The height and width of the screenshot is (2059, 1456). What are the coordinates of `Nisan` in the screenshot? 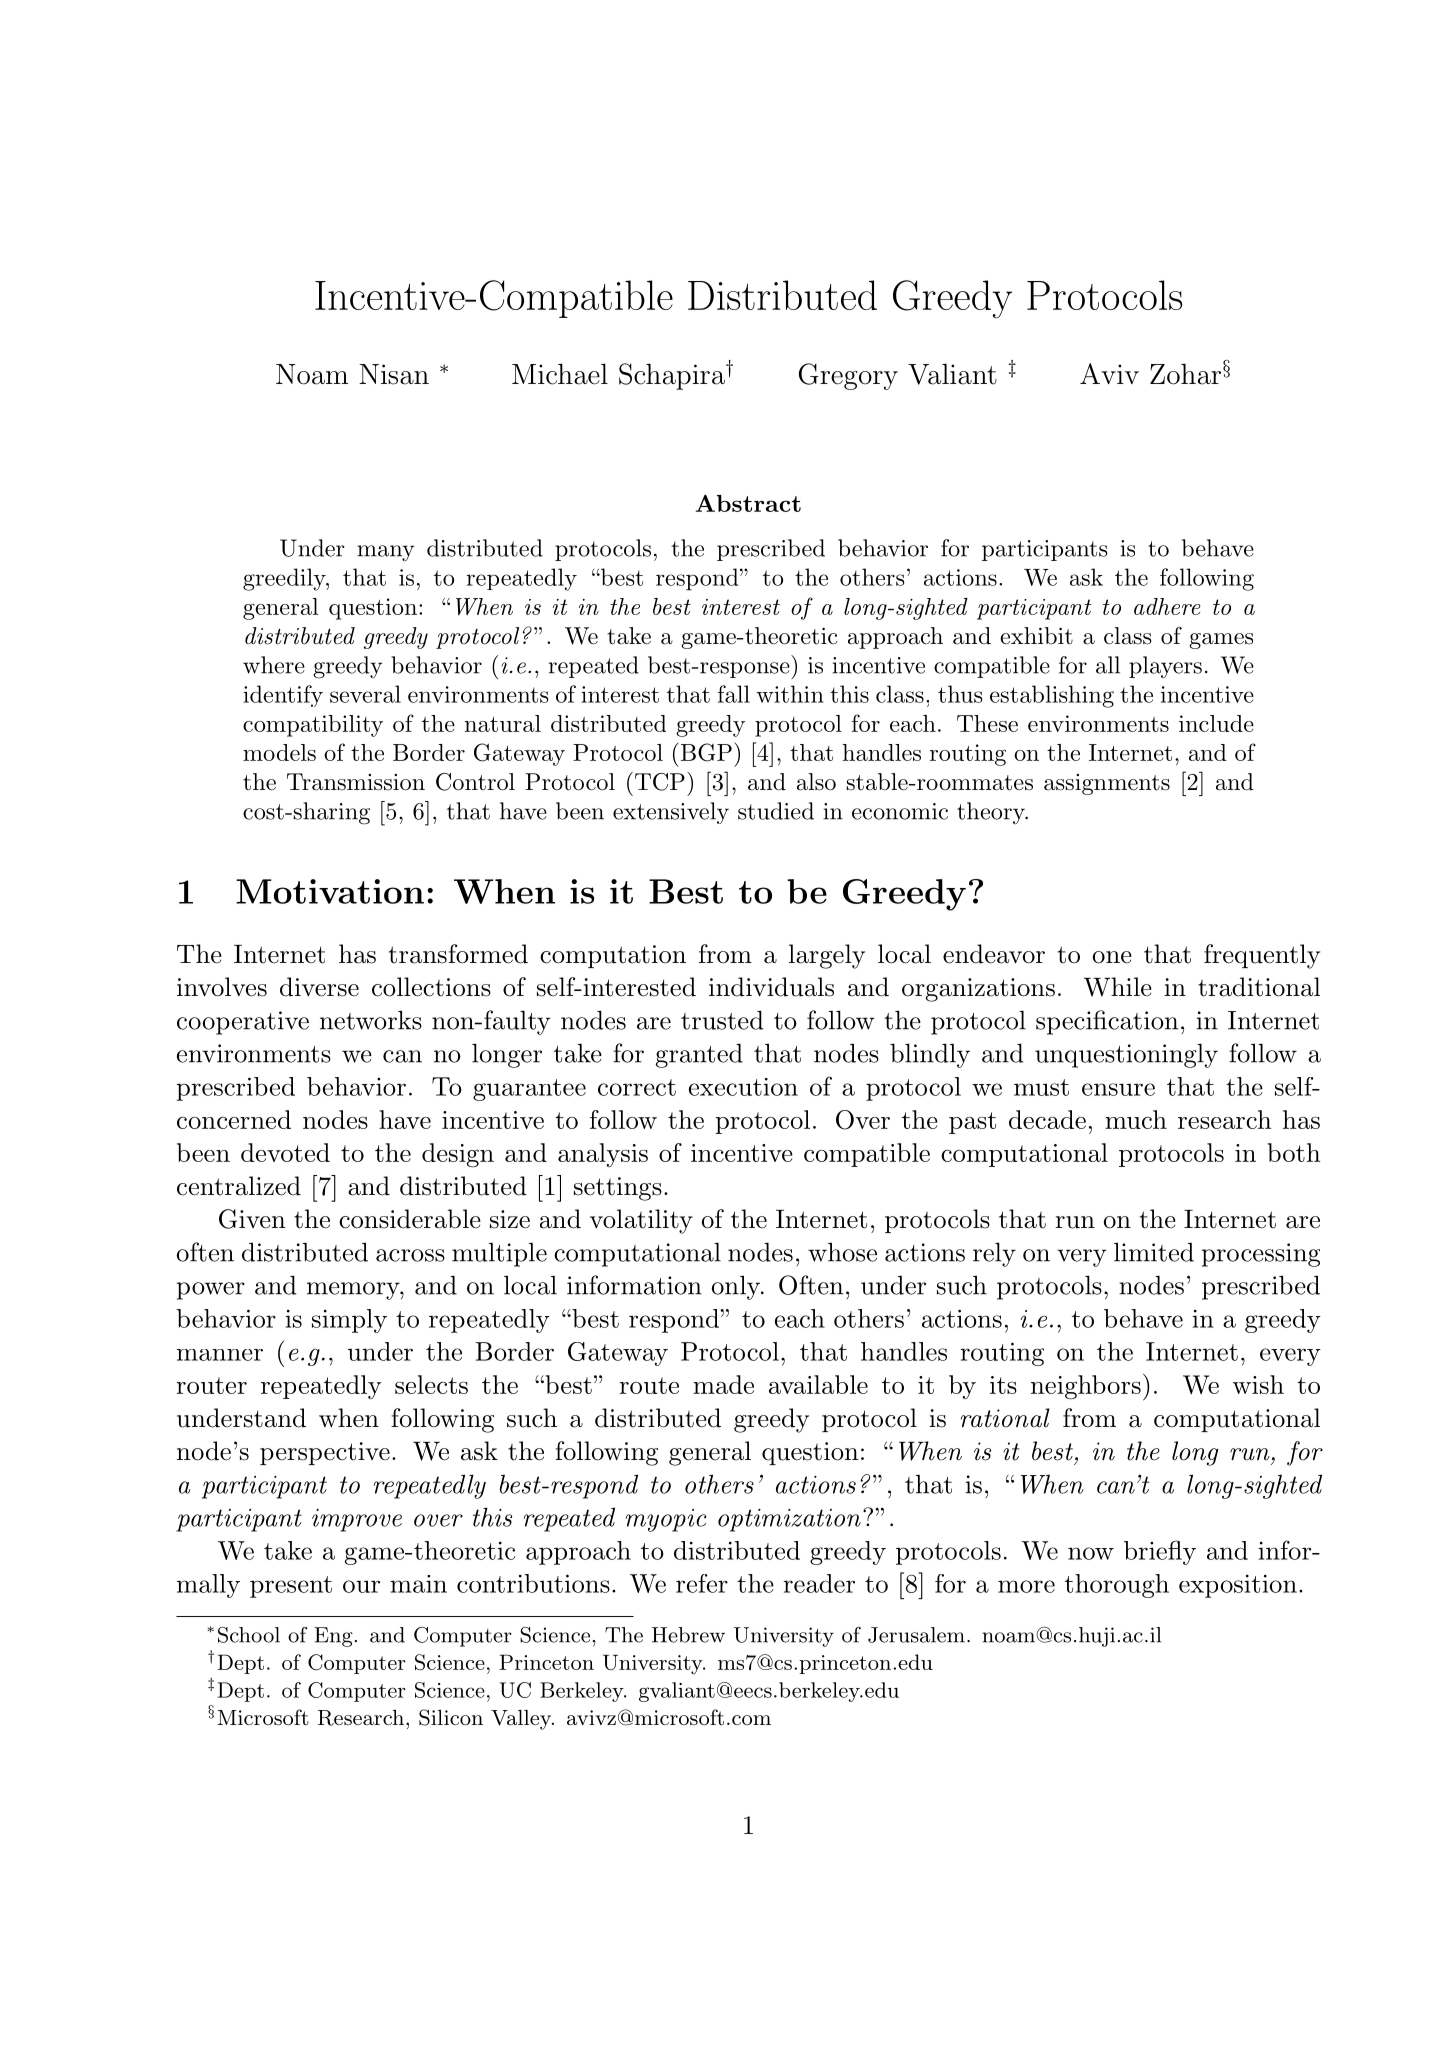 It's located at (394, 374).
